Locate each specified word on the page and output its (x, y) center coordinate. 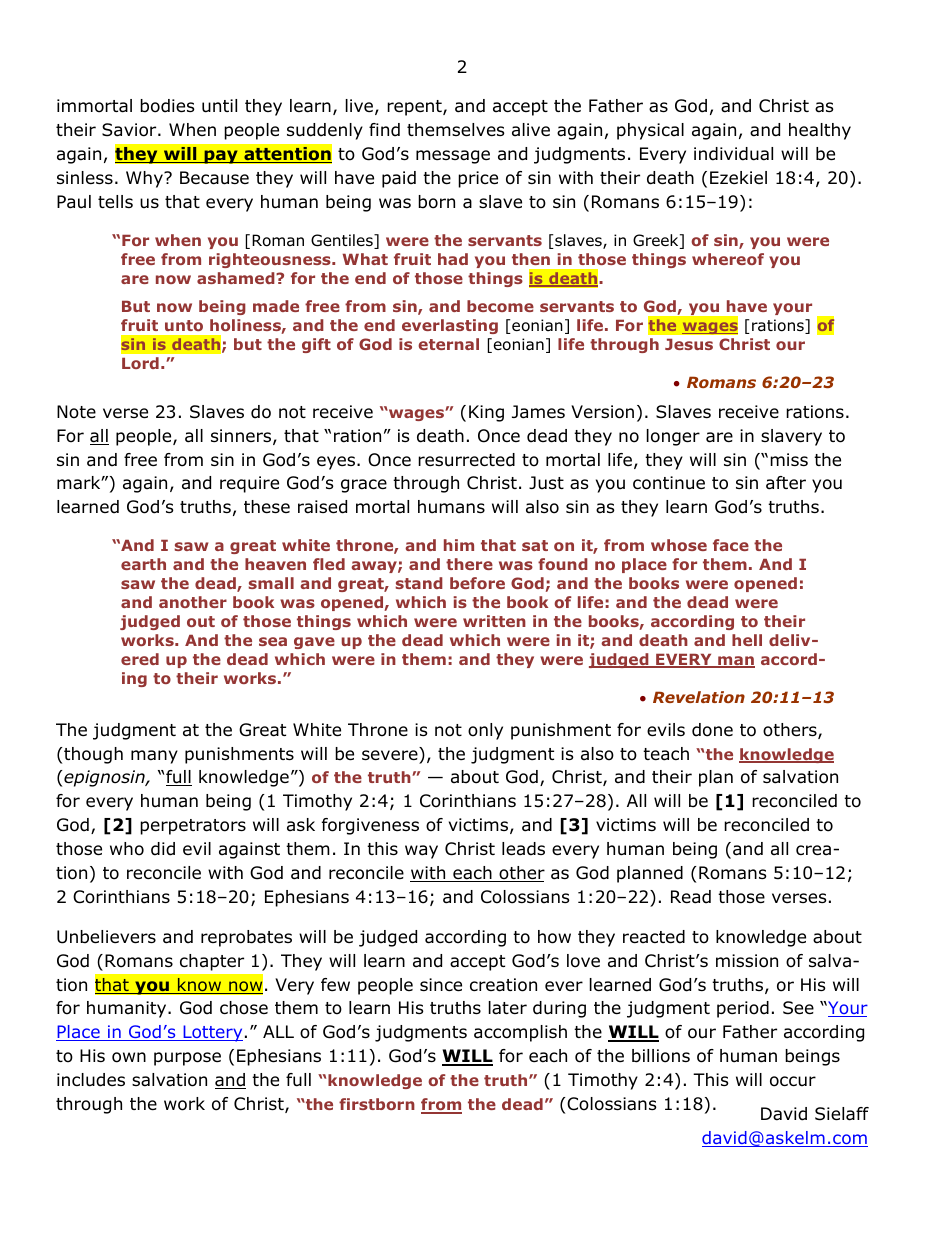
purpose (187, 1059)
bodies (167, 106)
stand (419, 583)
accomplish (520, 1033)
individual (733, 154)
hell (747, 640)
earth (143, 564)
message (453, 157)
